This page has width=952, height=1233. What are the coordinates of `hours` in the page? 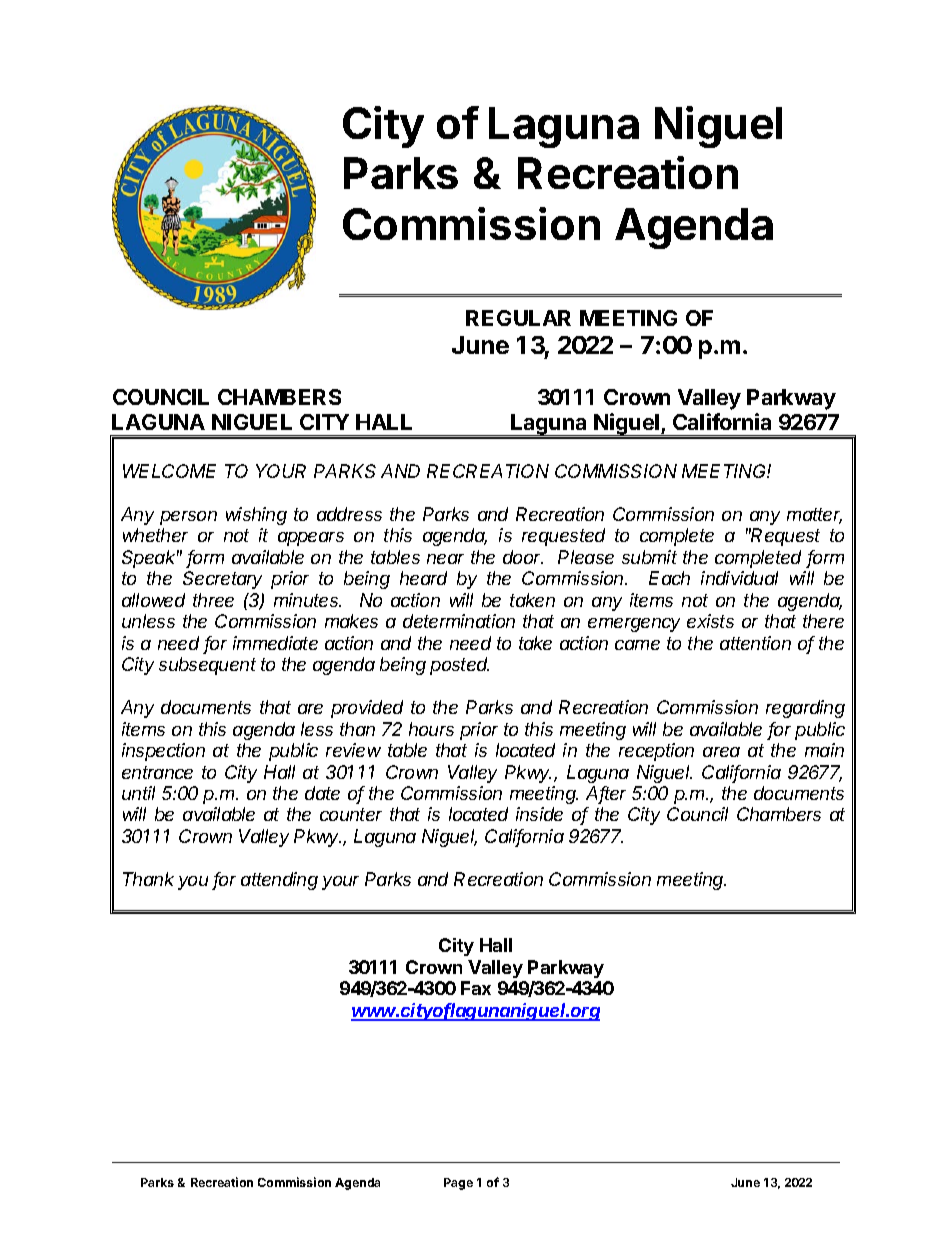 It's located at (431, 729).
